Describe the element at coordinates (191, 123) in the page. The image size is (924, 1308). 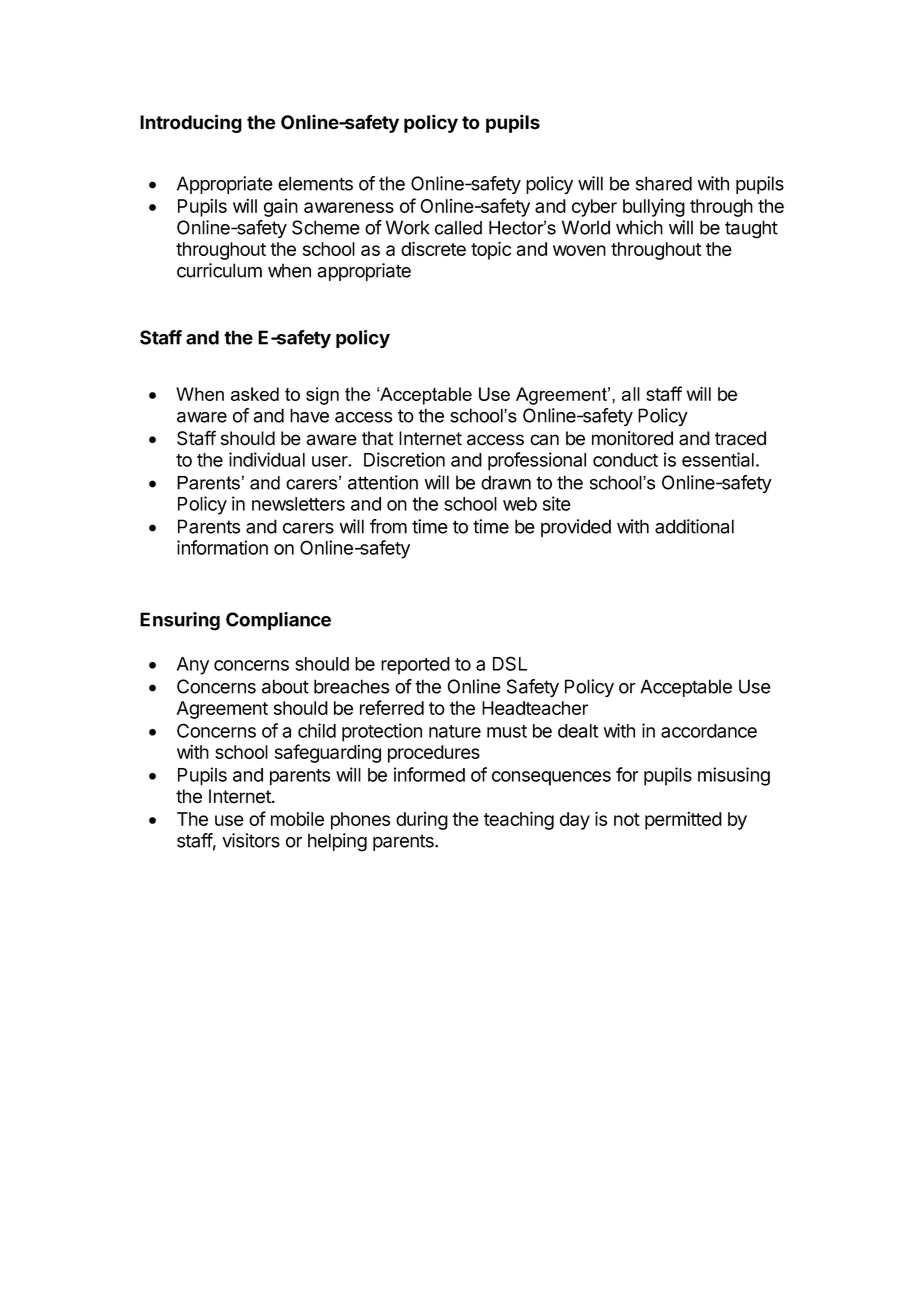
I see `Introducing` at that location.
